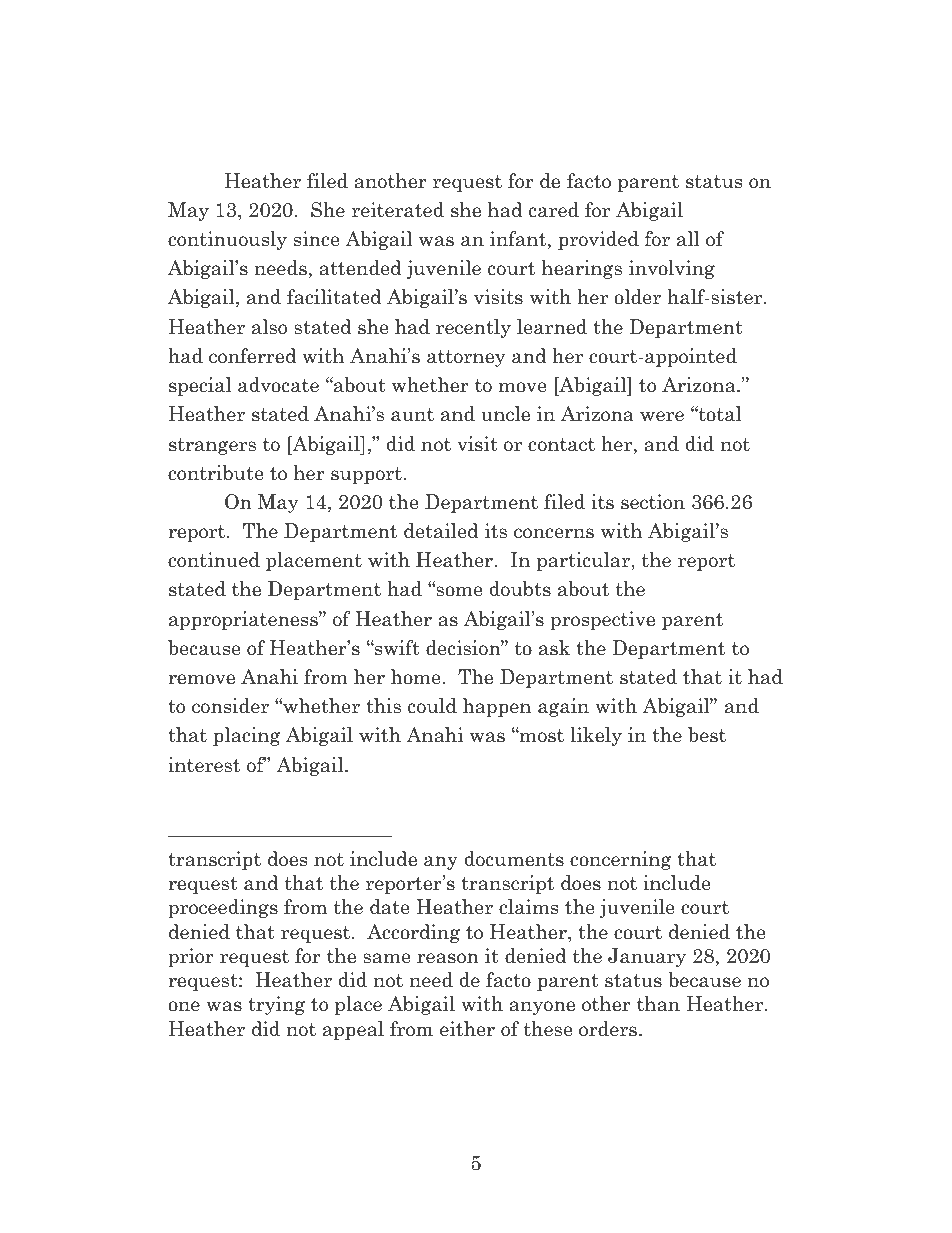 This screenshot has height=1233, width=952. Describe the element at coordinates (227, 240) in the screenshot. I see `continuously` at that location.
